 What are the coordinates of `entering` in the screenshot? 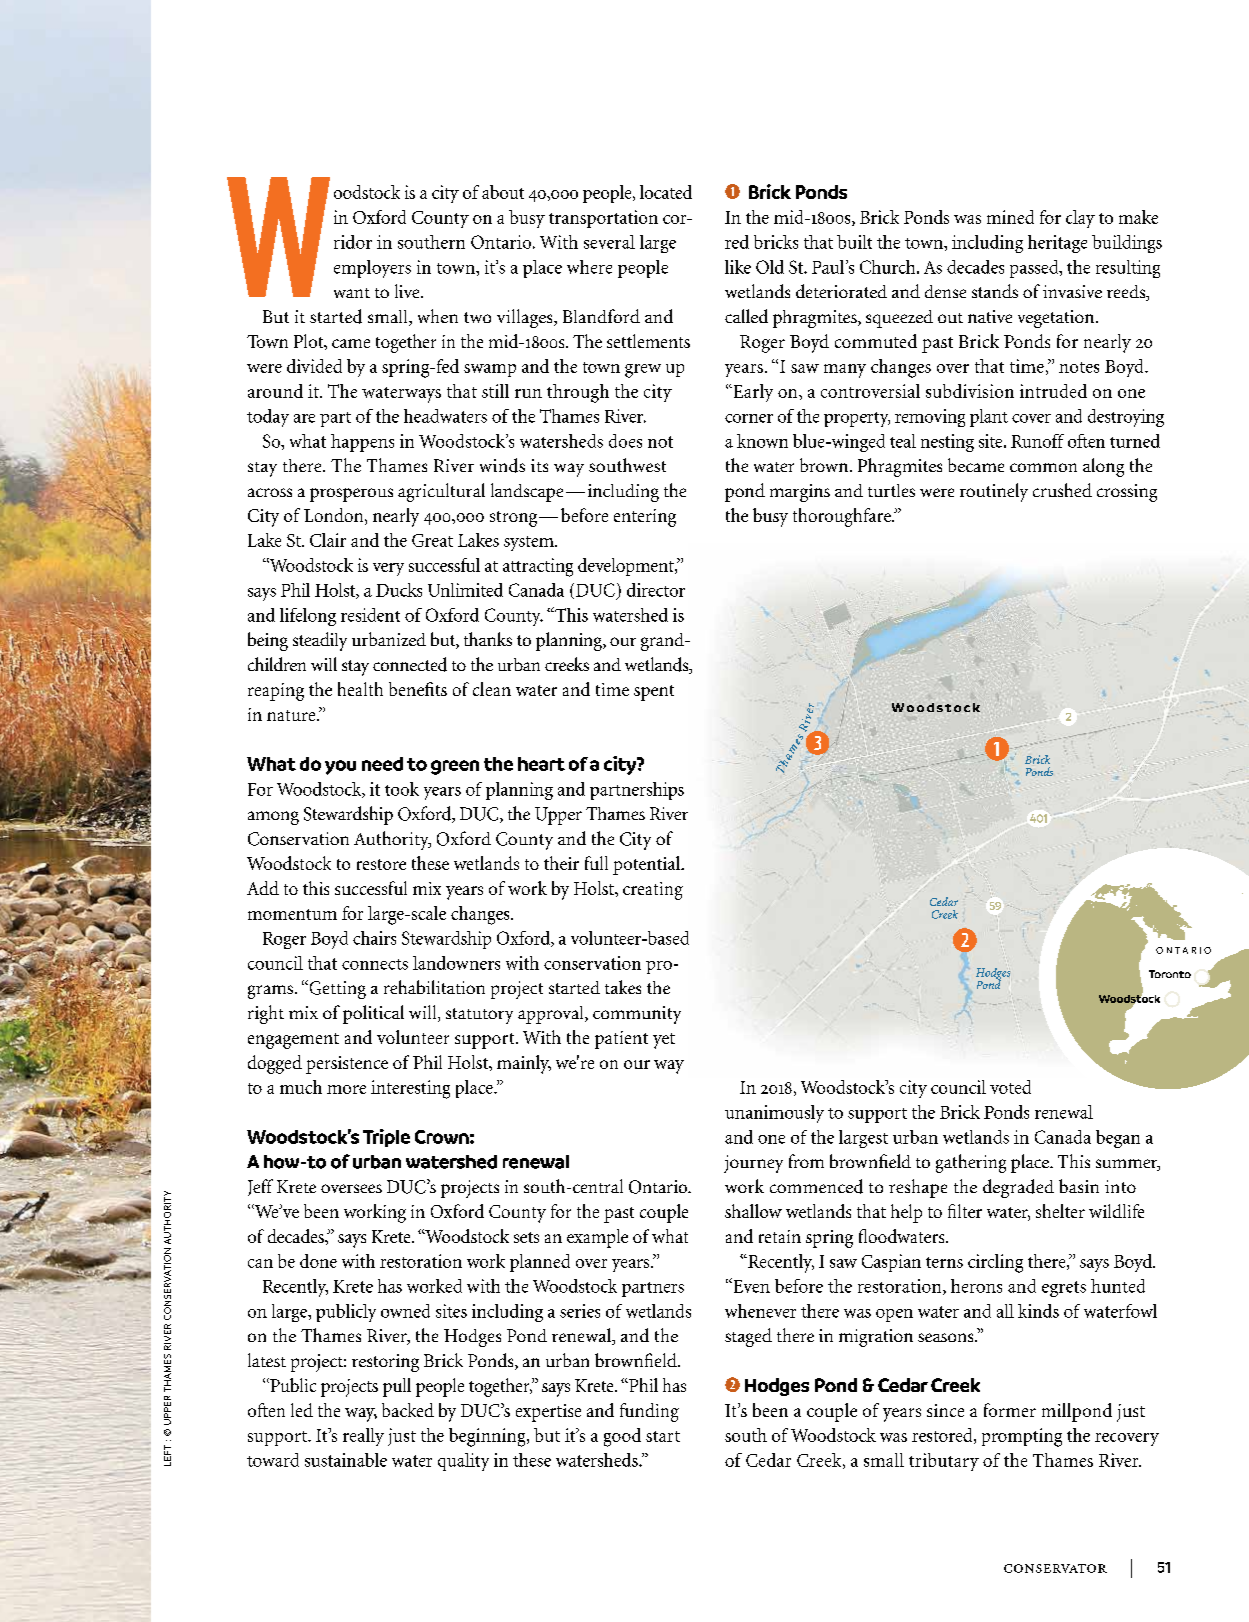 It's located at (645, 518).
